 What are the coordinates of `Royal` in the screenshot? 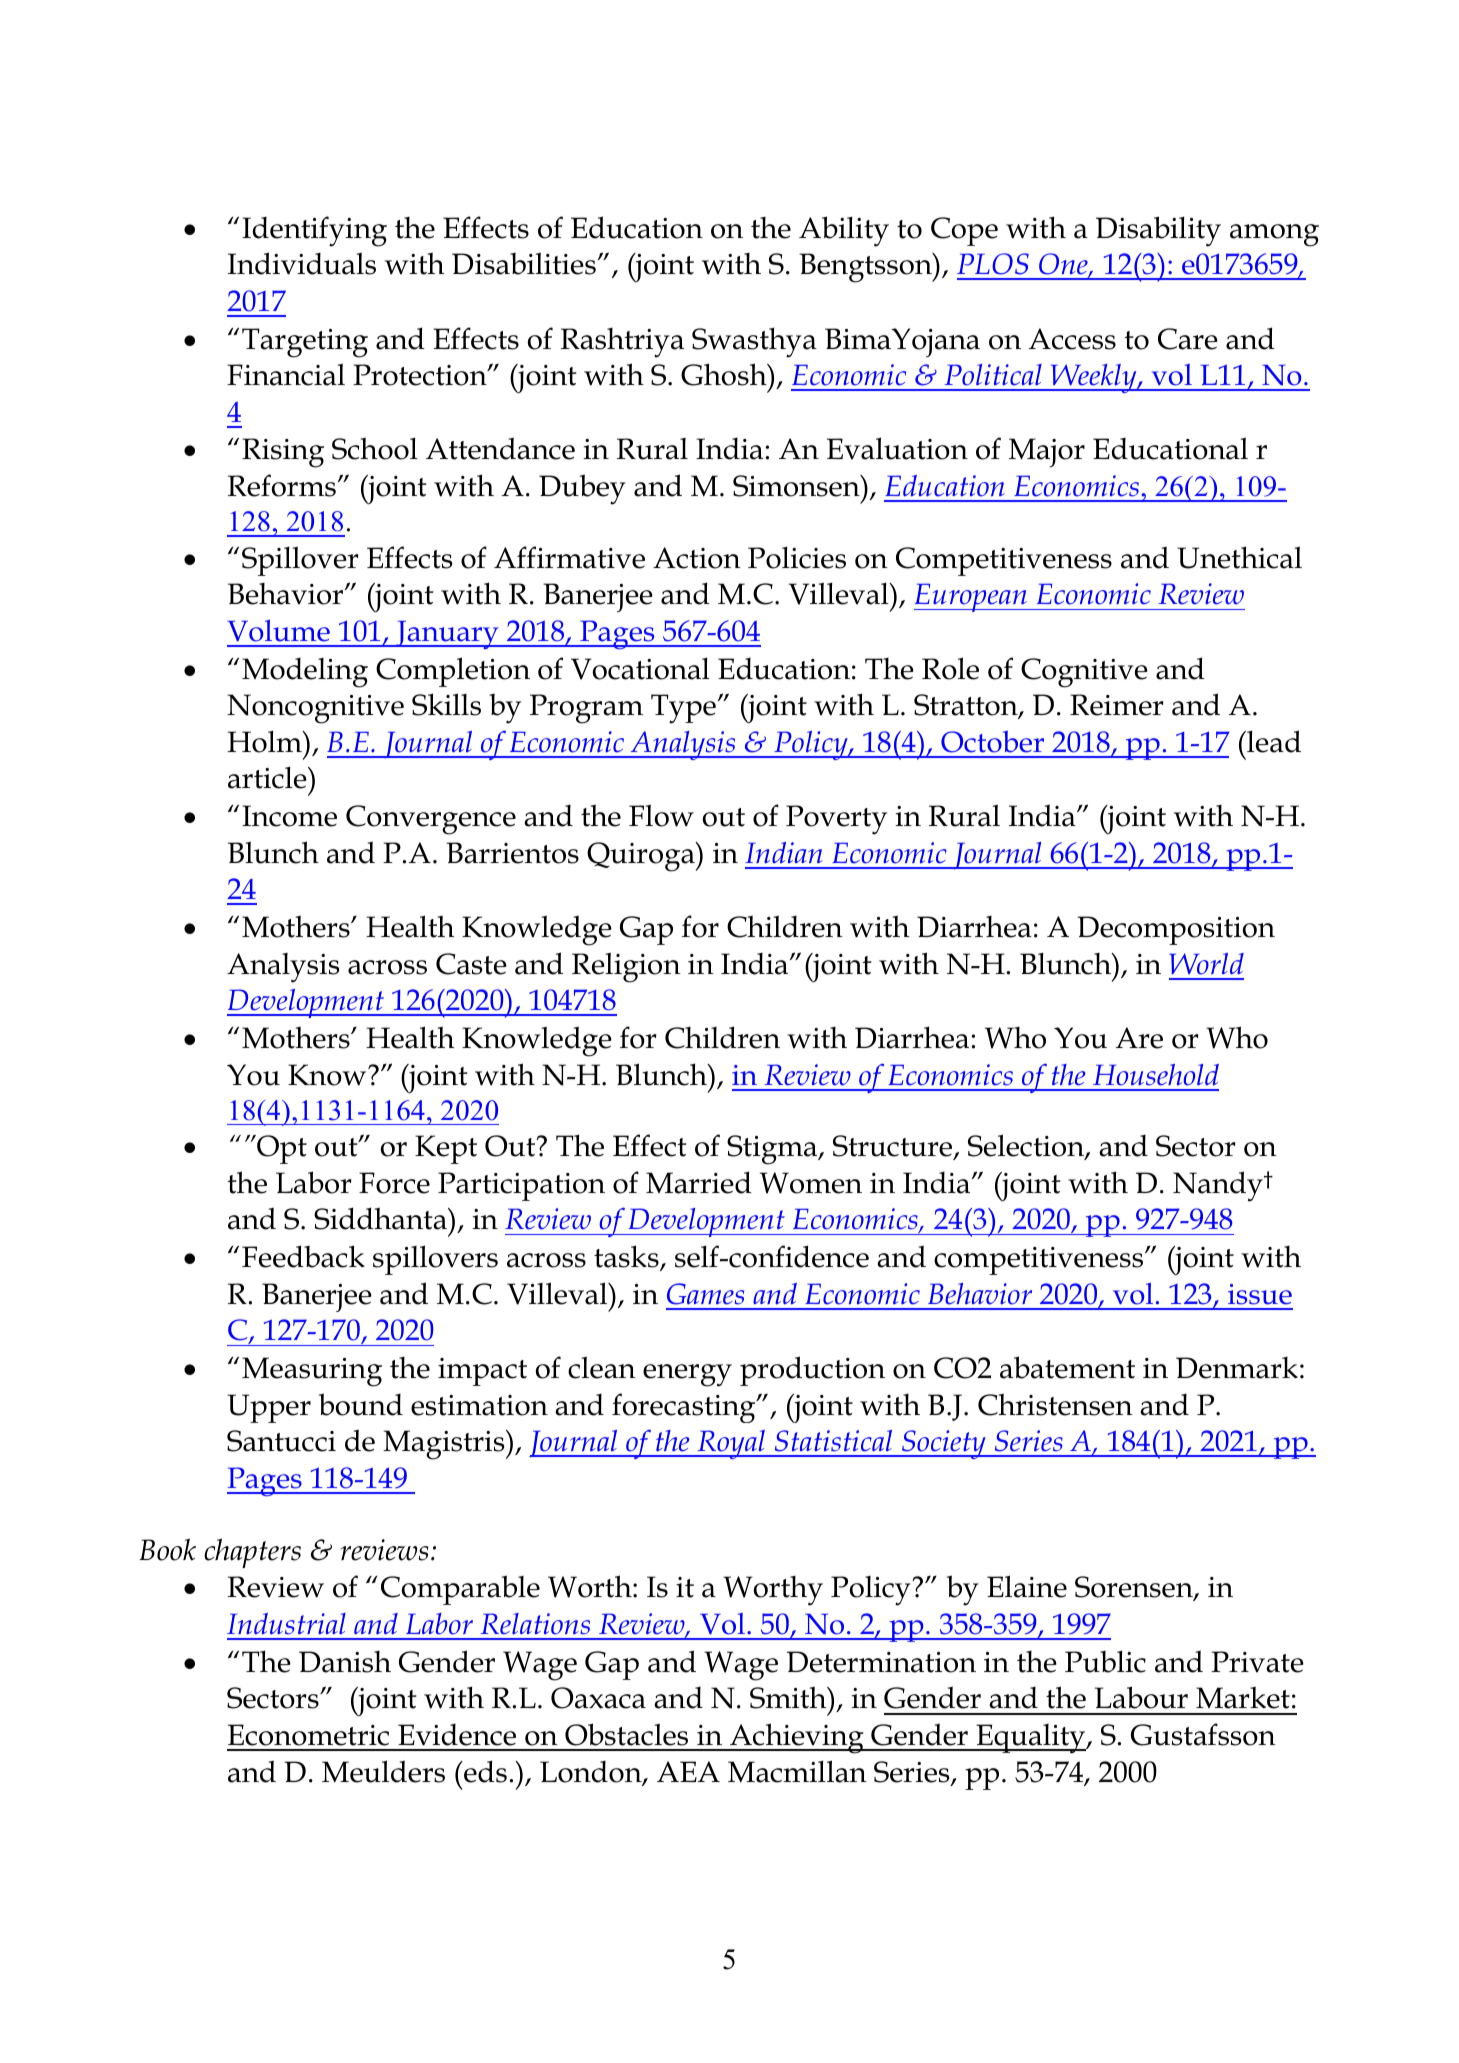 It's located at (731, 1444).
